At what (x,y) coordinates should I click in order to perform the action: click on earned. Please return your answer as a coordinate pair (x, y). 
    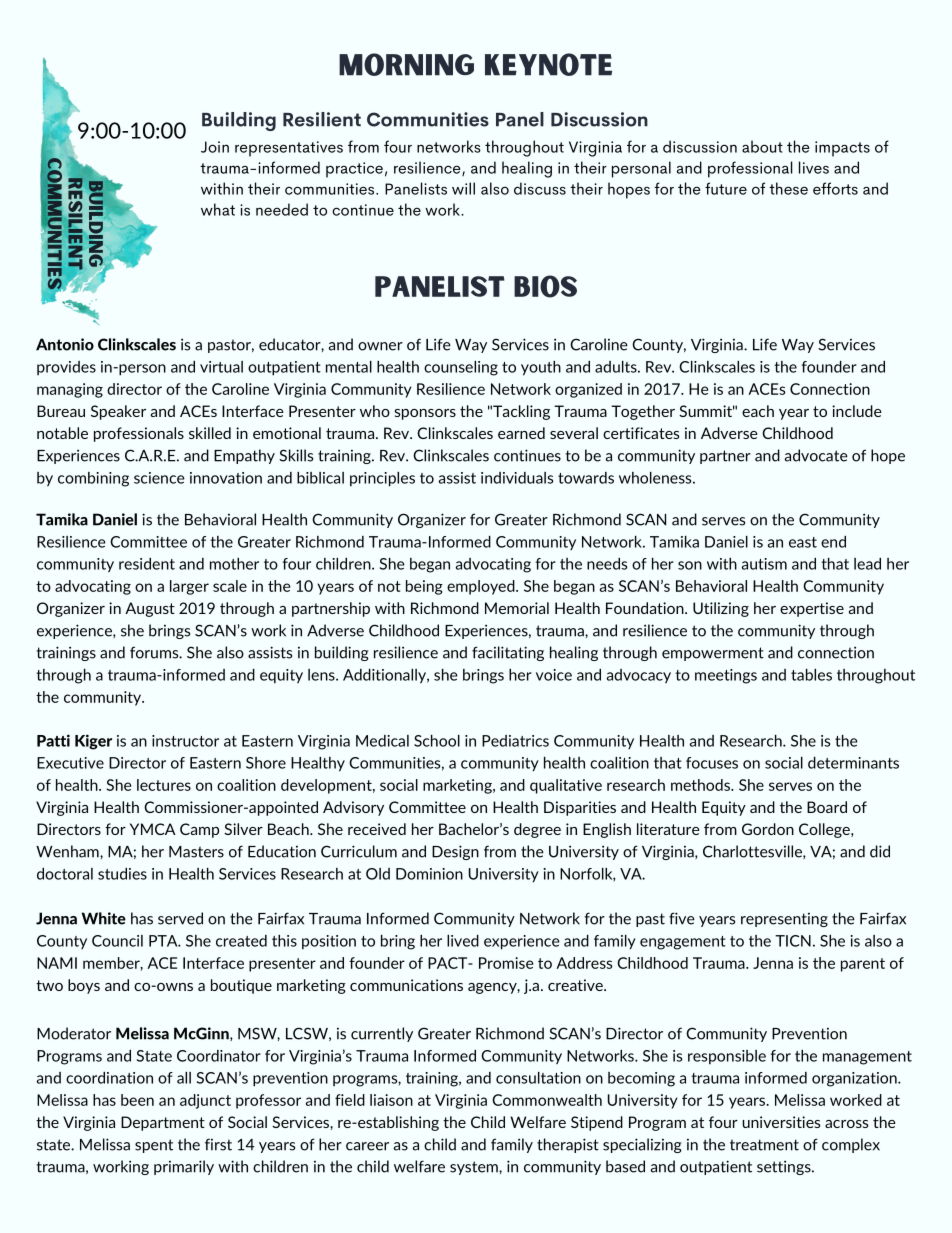
    Looking at the image, I should click on (521, 433).
